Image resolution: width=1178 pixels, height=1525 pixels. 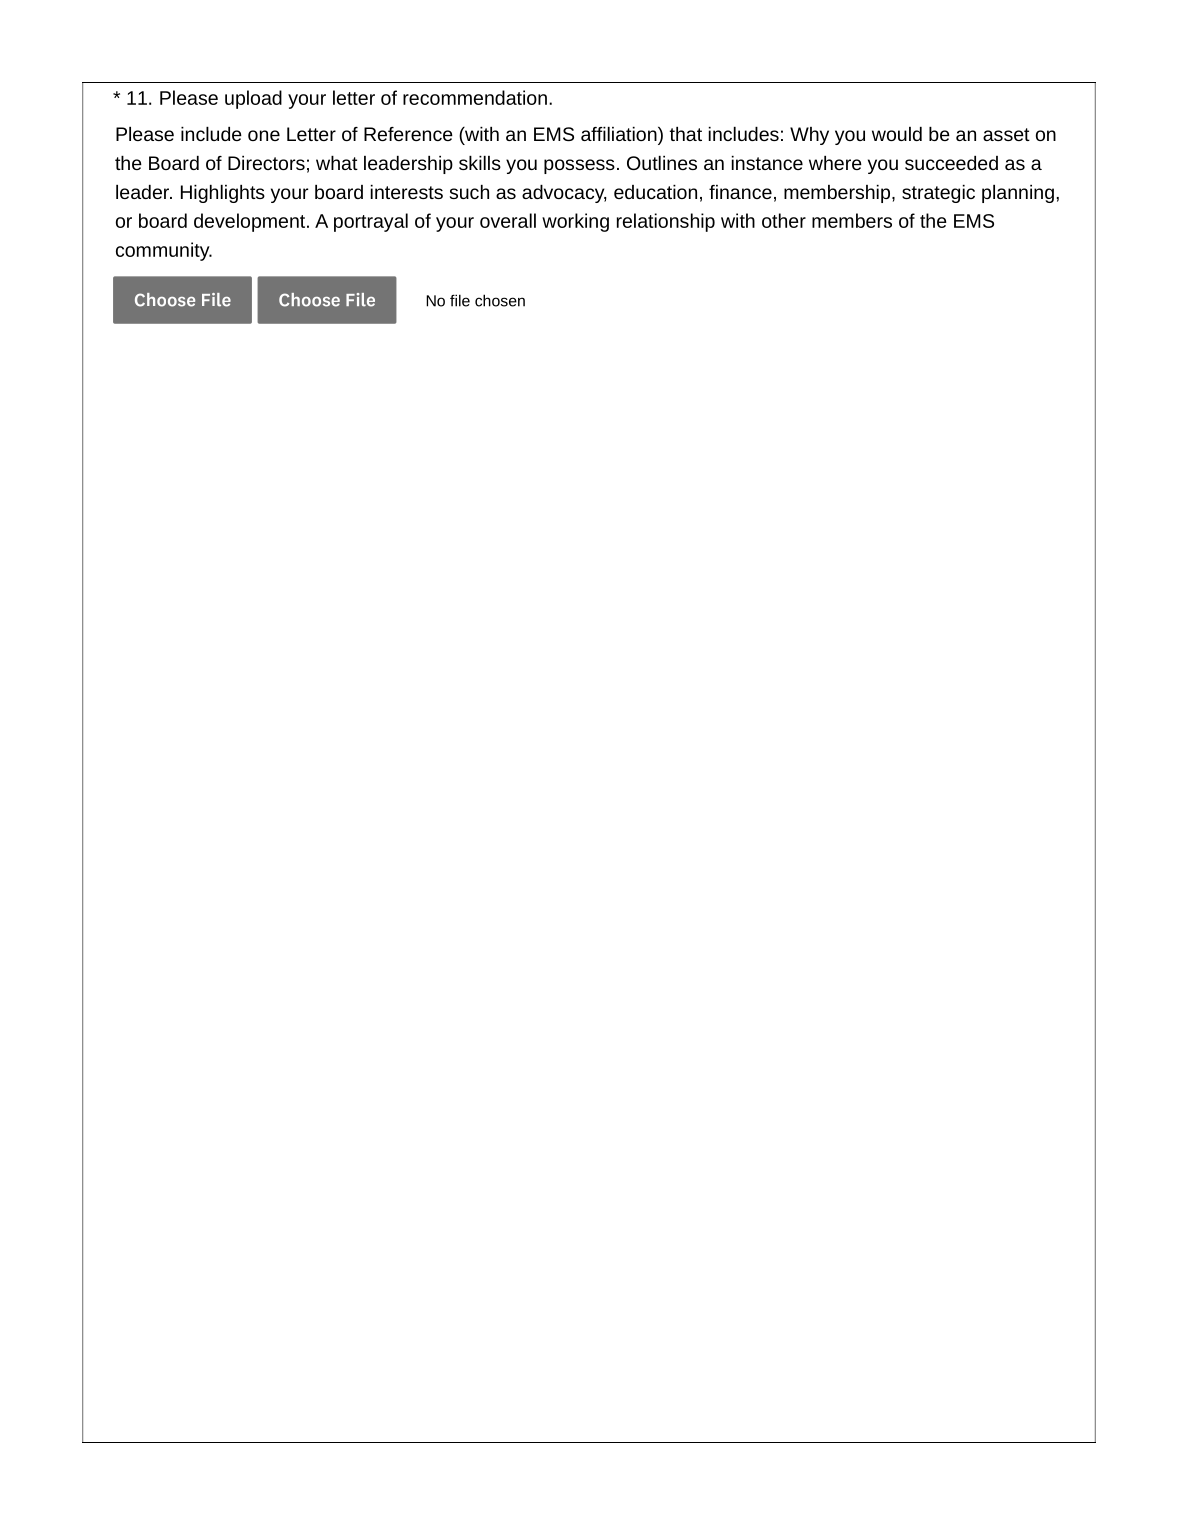 I want to click on possess, so click(x=579, y=166).
